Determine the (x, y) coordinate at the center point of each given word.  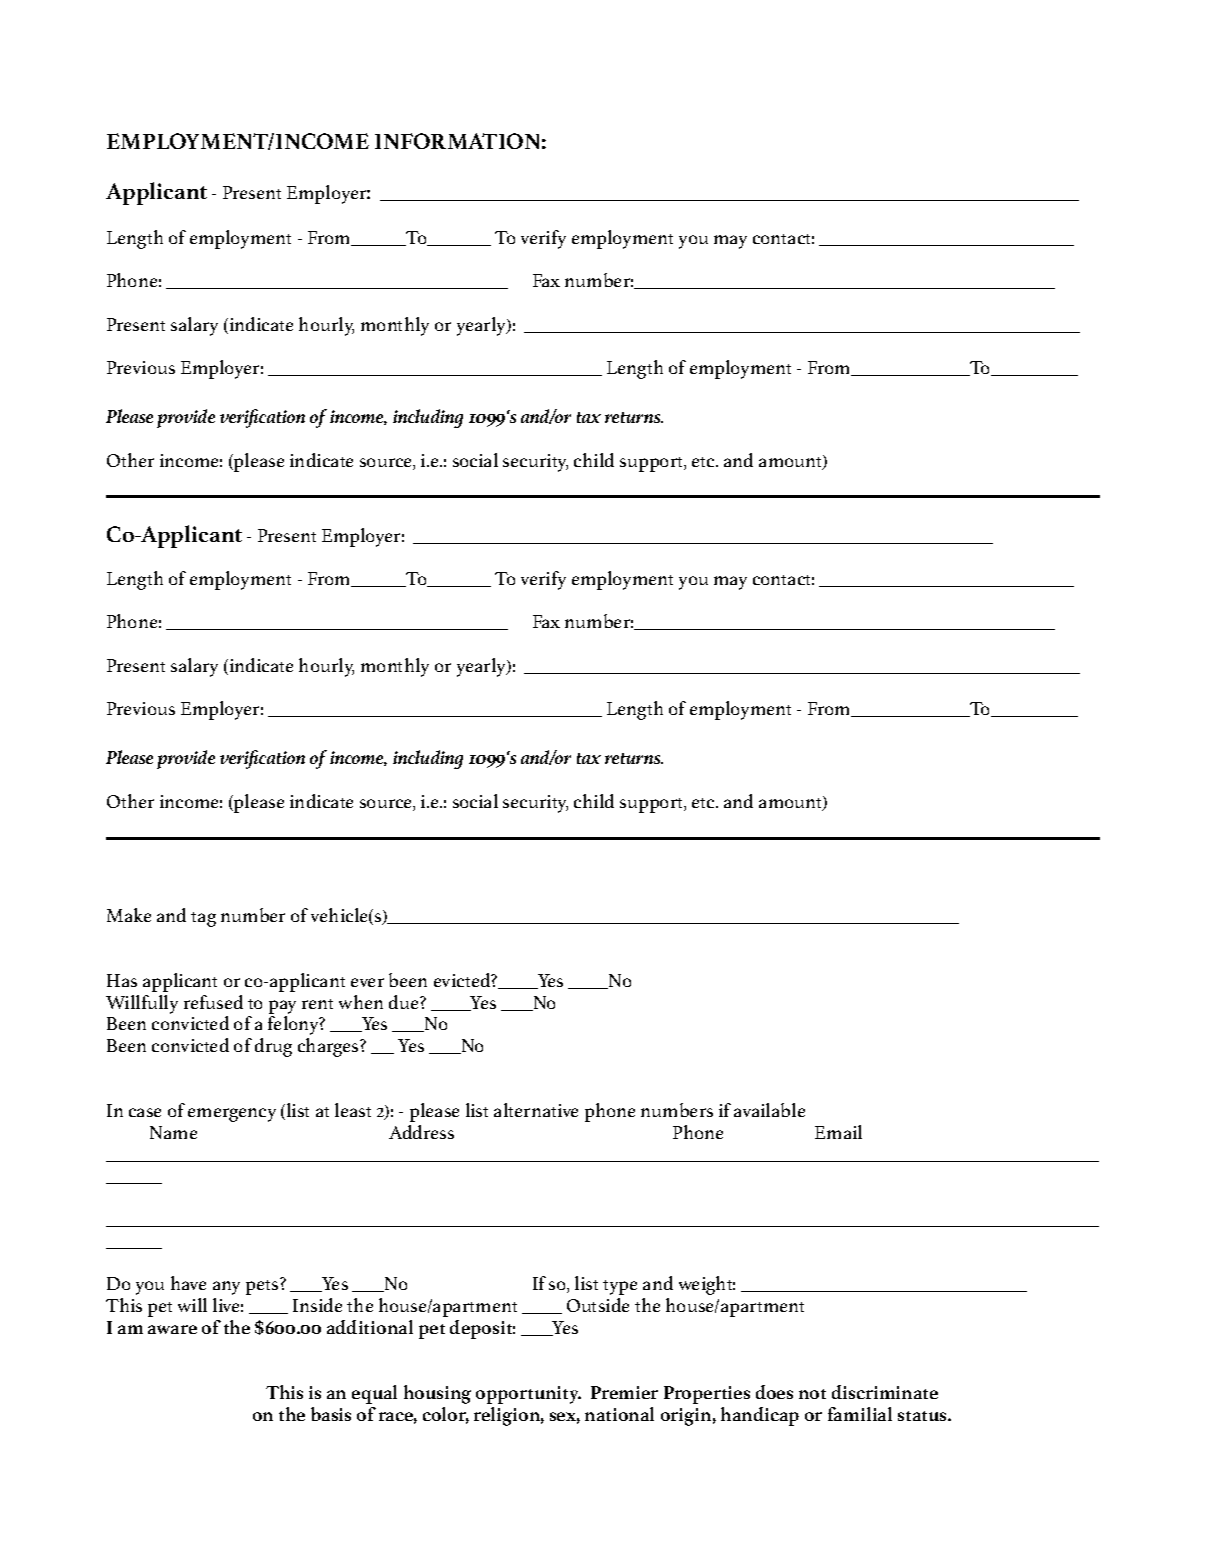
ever (367, 982)
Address (421, 1132)
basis (331, 1414)
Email (838, 1132)
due (405, 1002)
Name (173, 1132)
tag (203, 919)
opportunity (528, 1395)
